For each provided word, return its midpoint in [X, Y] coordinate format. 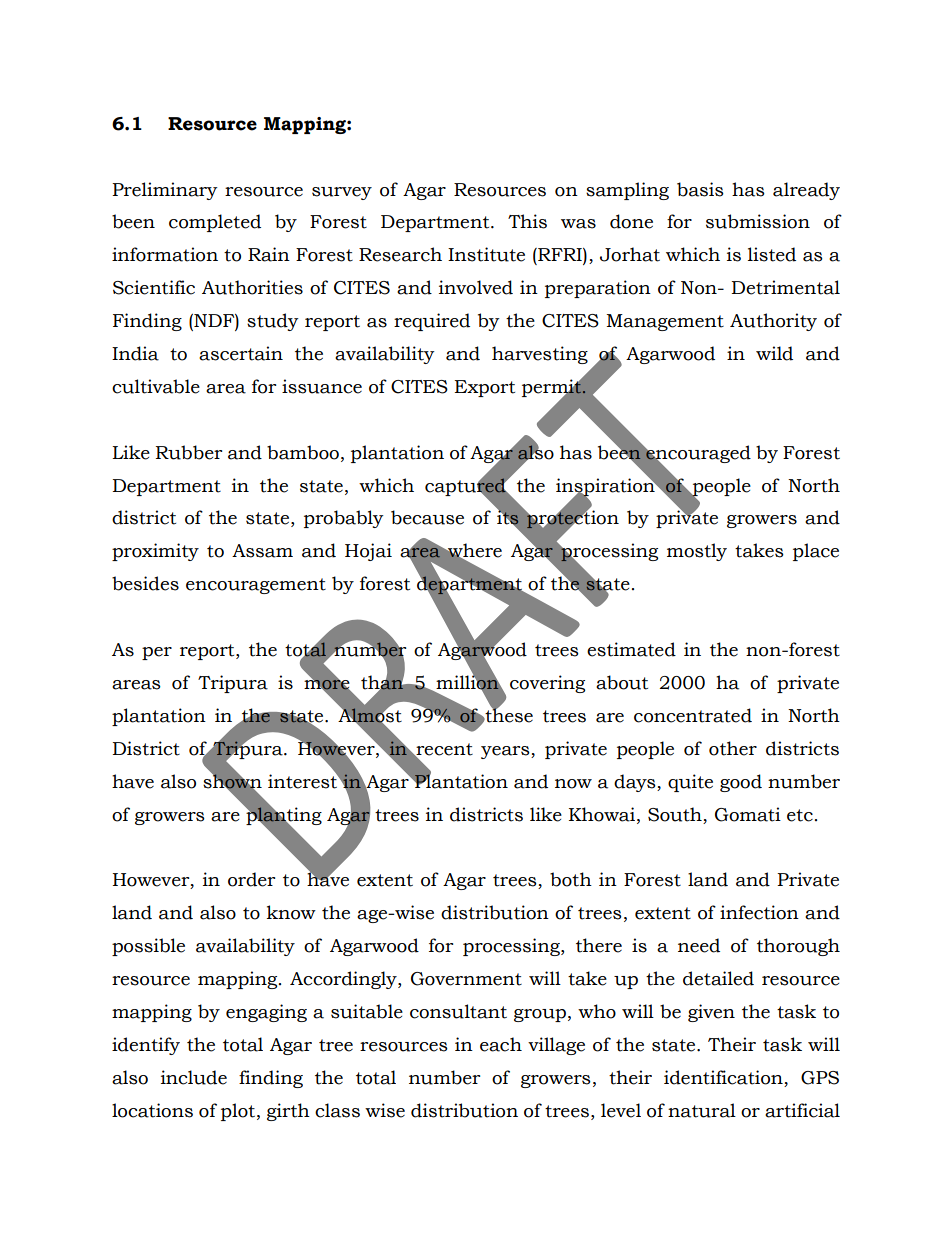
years [506, 752]
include [194, 1077]
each [501, 1044]
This [527, 221]
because [427, 517]
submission [758, 221]
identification [723, 1077]
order [251, 879]
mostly [697, 552]
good [741, 783]
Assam [262, 551]
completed [215, 223]
